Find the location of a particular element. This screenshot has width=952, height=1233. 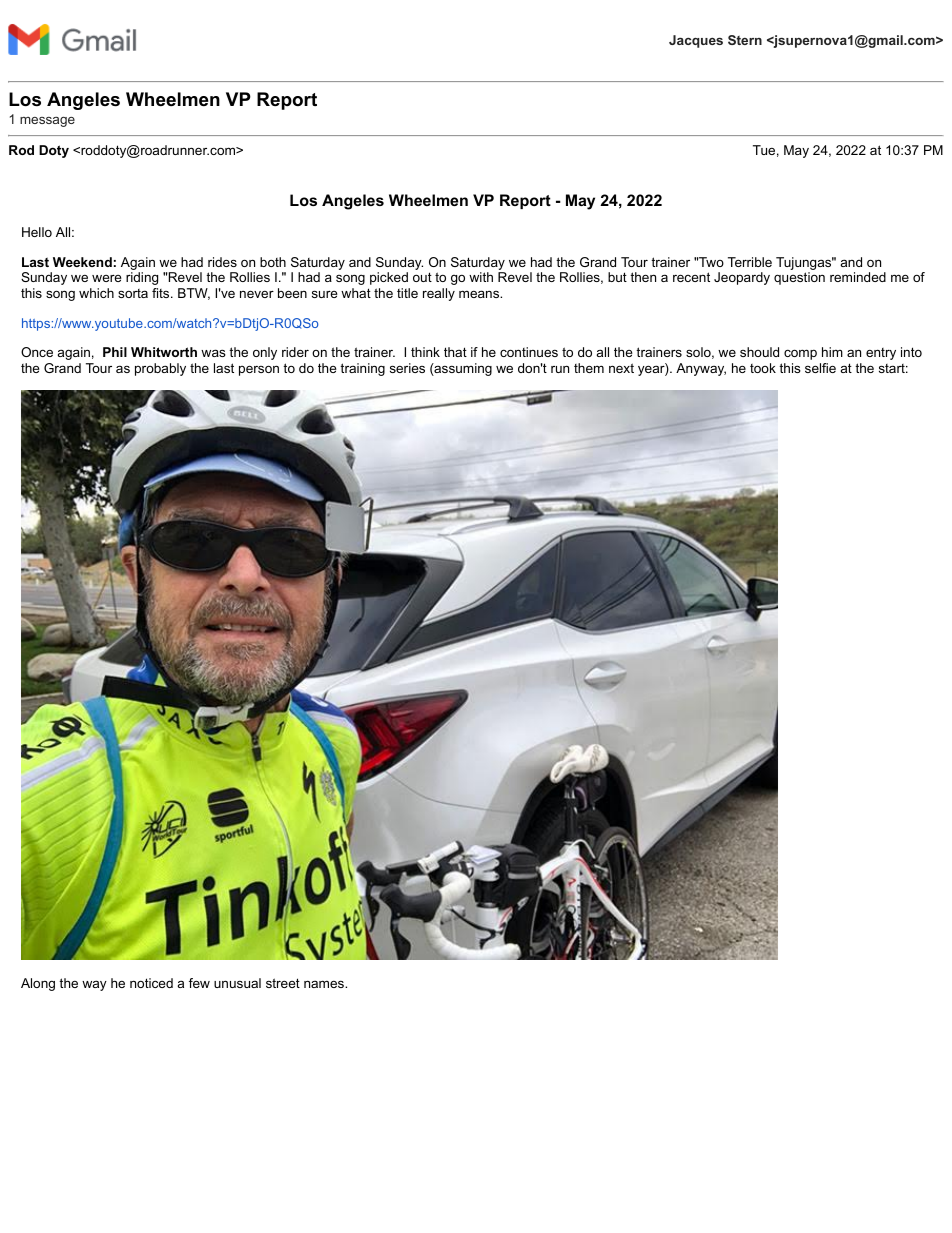

Jacques is located at coordinates (696, 41).
